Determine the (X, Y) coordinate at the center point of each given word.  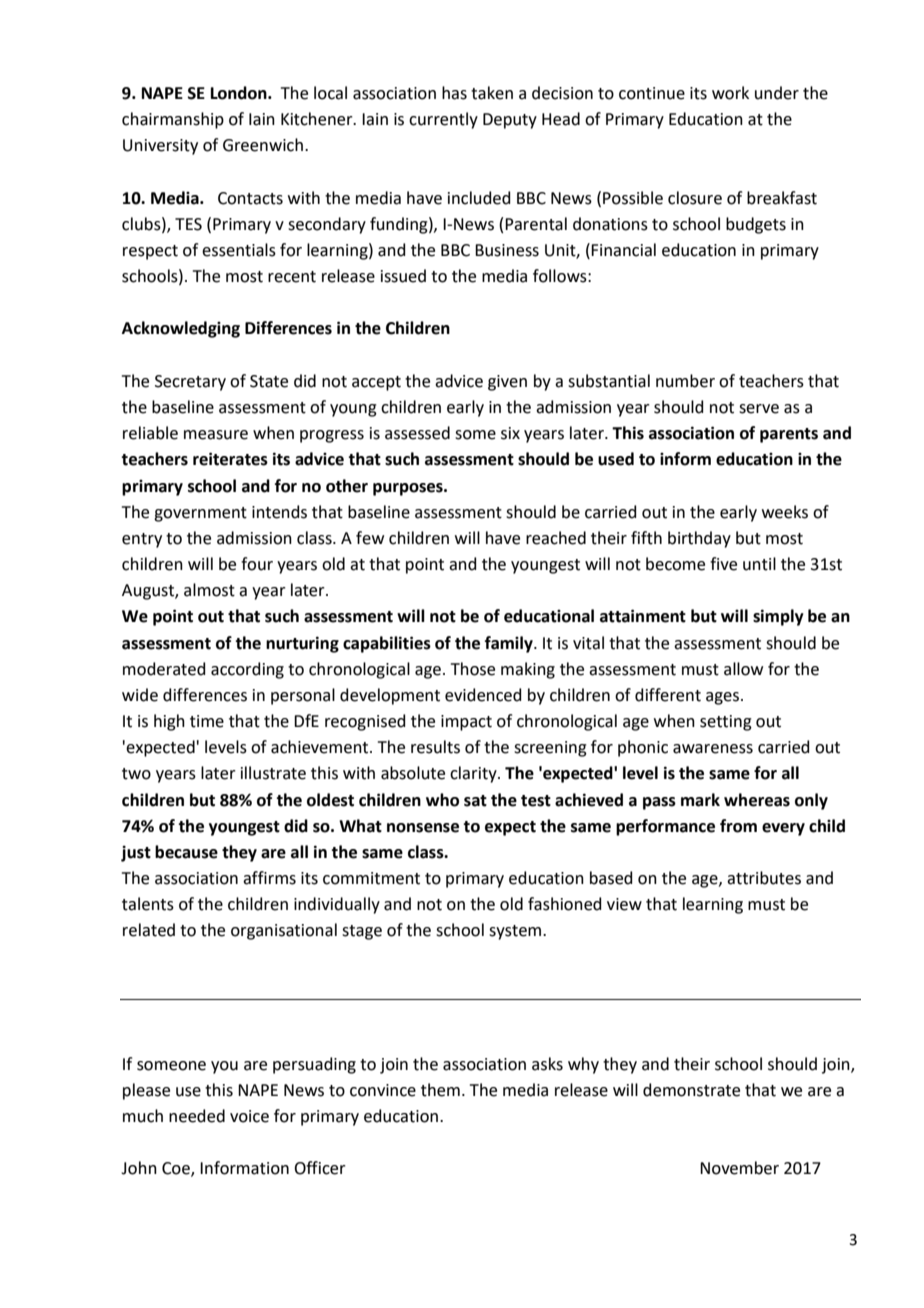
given (507, 383)
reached (556, 538)
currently (443, 120)
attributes (764, 878)
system (516, 932)
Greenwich (263, 145)
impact (466, 723)
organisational (284, 931)
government (200, 514)
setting (726, 723)
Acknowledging (181, 329)
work (730, 93)
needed (197, 1116)
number (685, 381)
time (207, 721)
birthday (699, 539)
